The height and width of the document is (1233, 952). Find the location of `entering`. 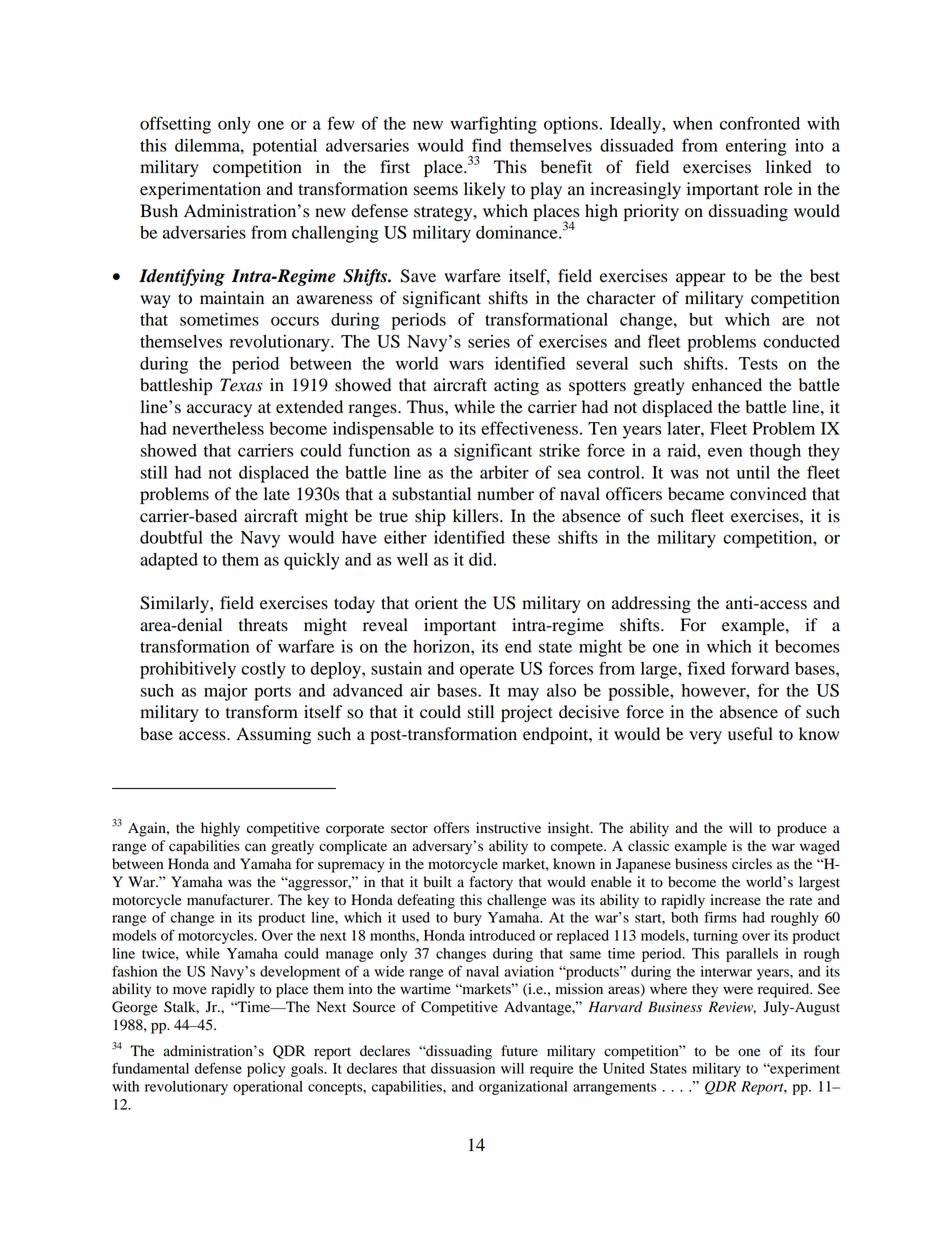

entering is located at coordinates (756, 147).
